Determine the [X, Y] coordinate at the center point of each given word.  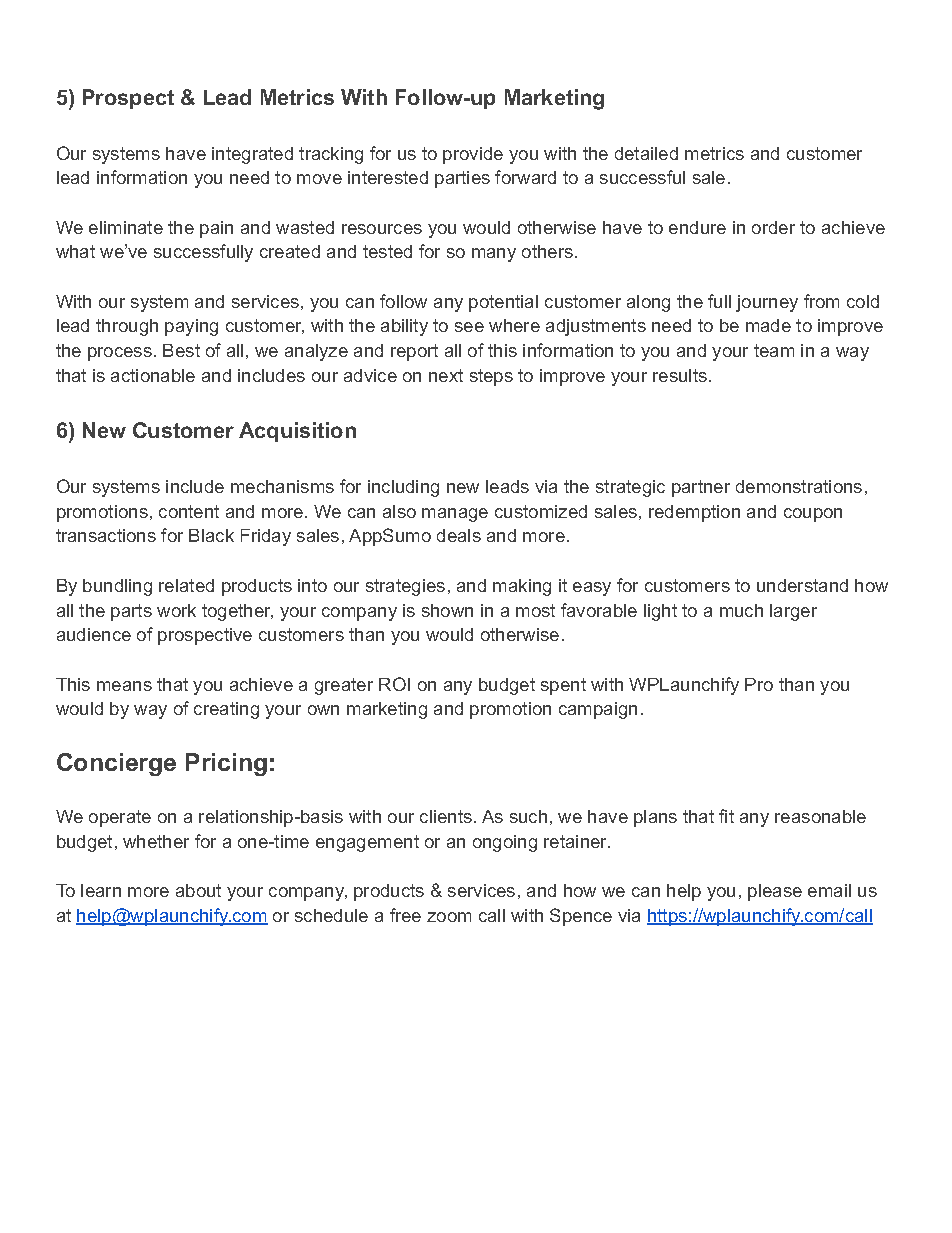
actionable [153, 375]
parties [462, 179]
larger [793, 612]
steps [491, 377]
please [775, 892]
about [198, 890]
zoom [449, 917]
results [680, 375]
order [773, 227]
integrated [252, 155]
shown [447, 610]
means [124, 686]
